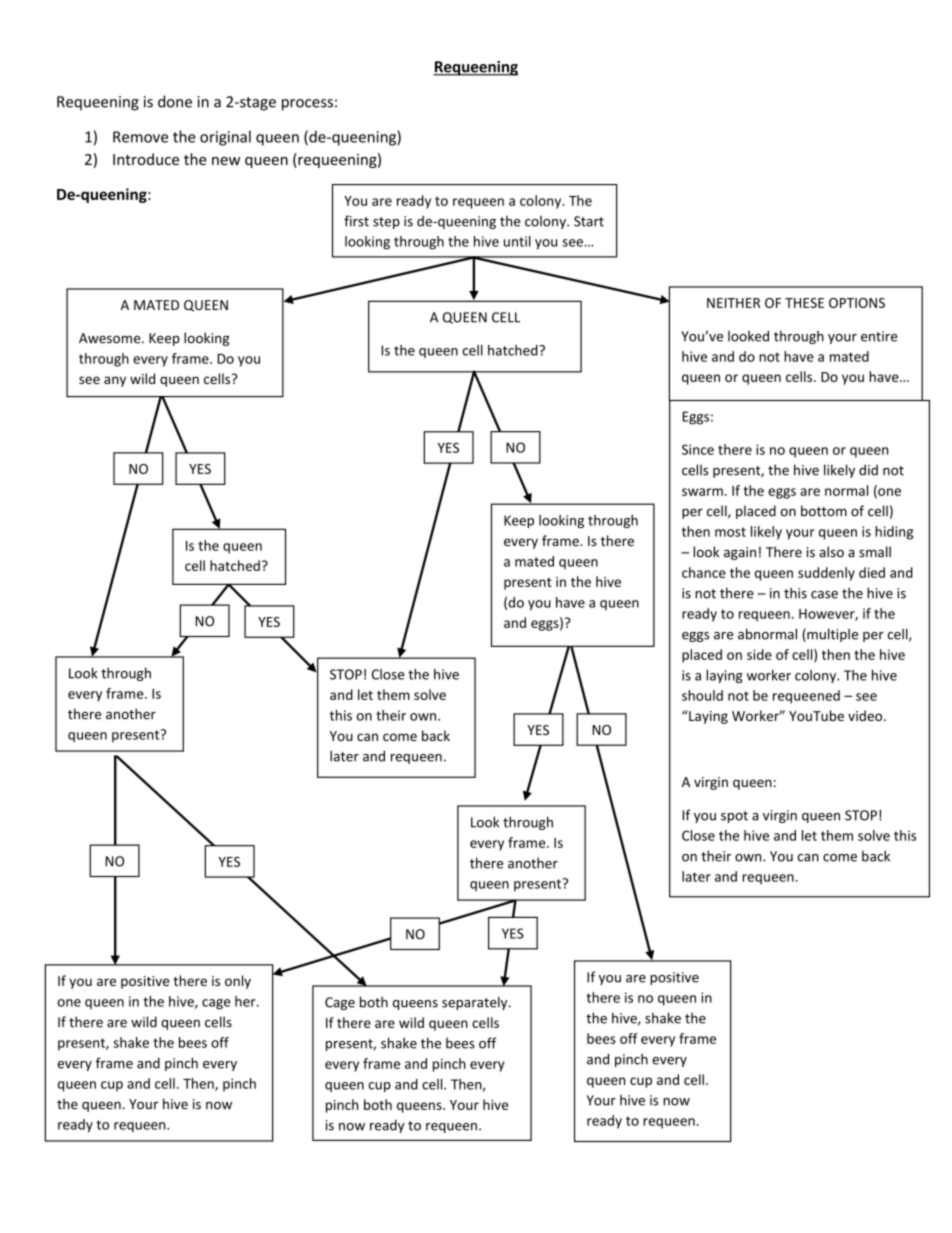 The width and height of the screenshot is (952, 1233). Describe the element at coordinates (804, 303) in the screenshot. I see `THESE` at that location.
